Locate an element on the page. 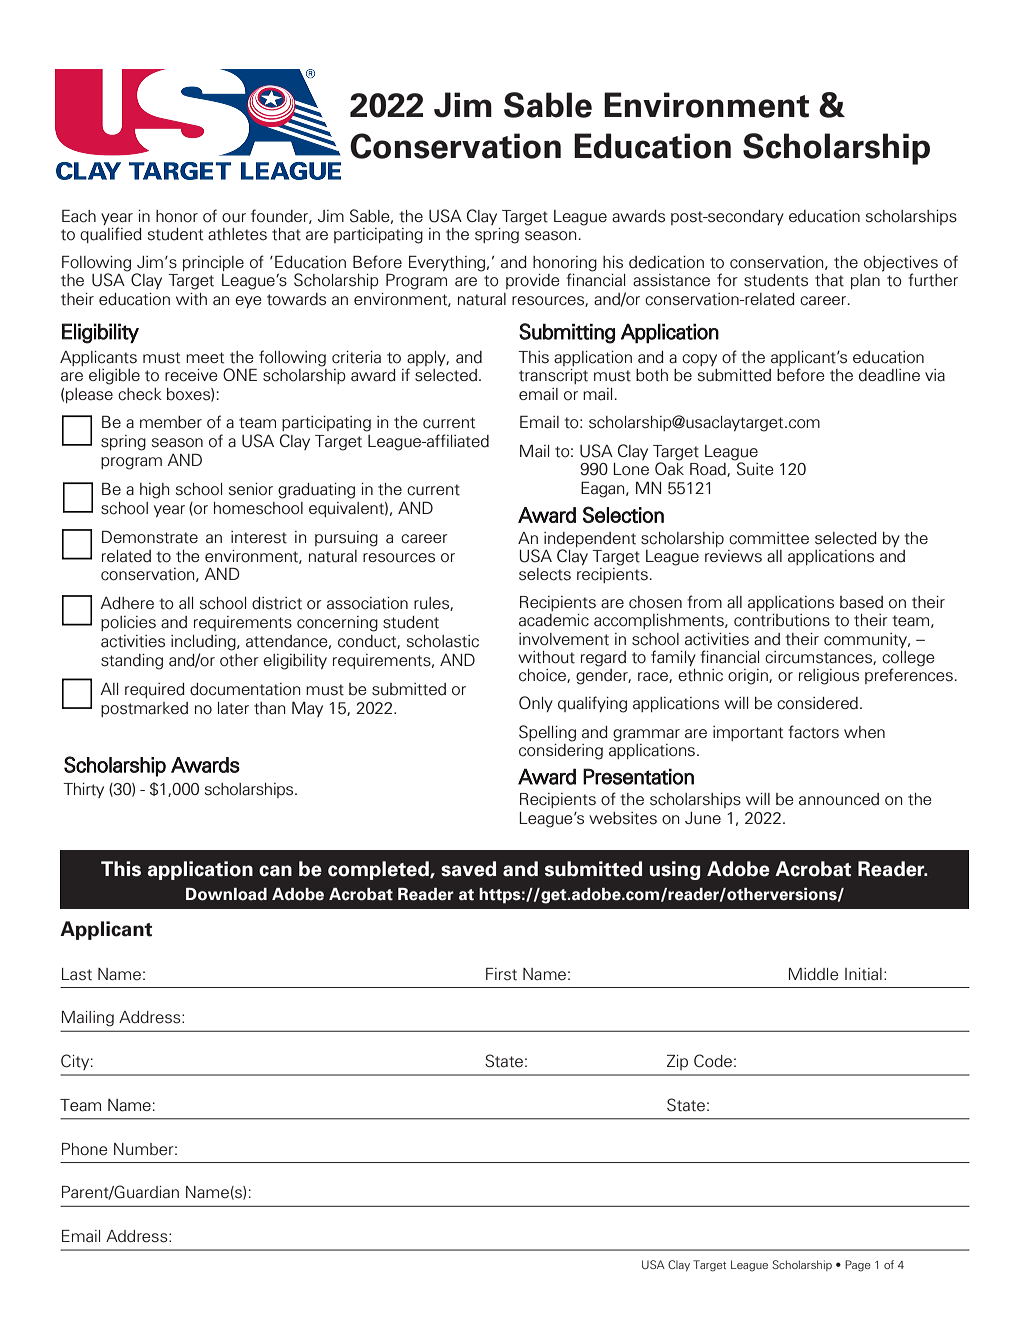  plan is located at coordinates (865, 281).
